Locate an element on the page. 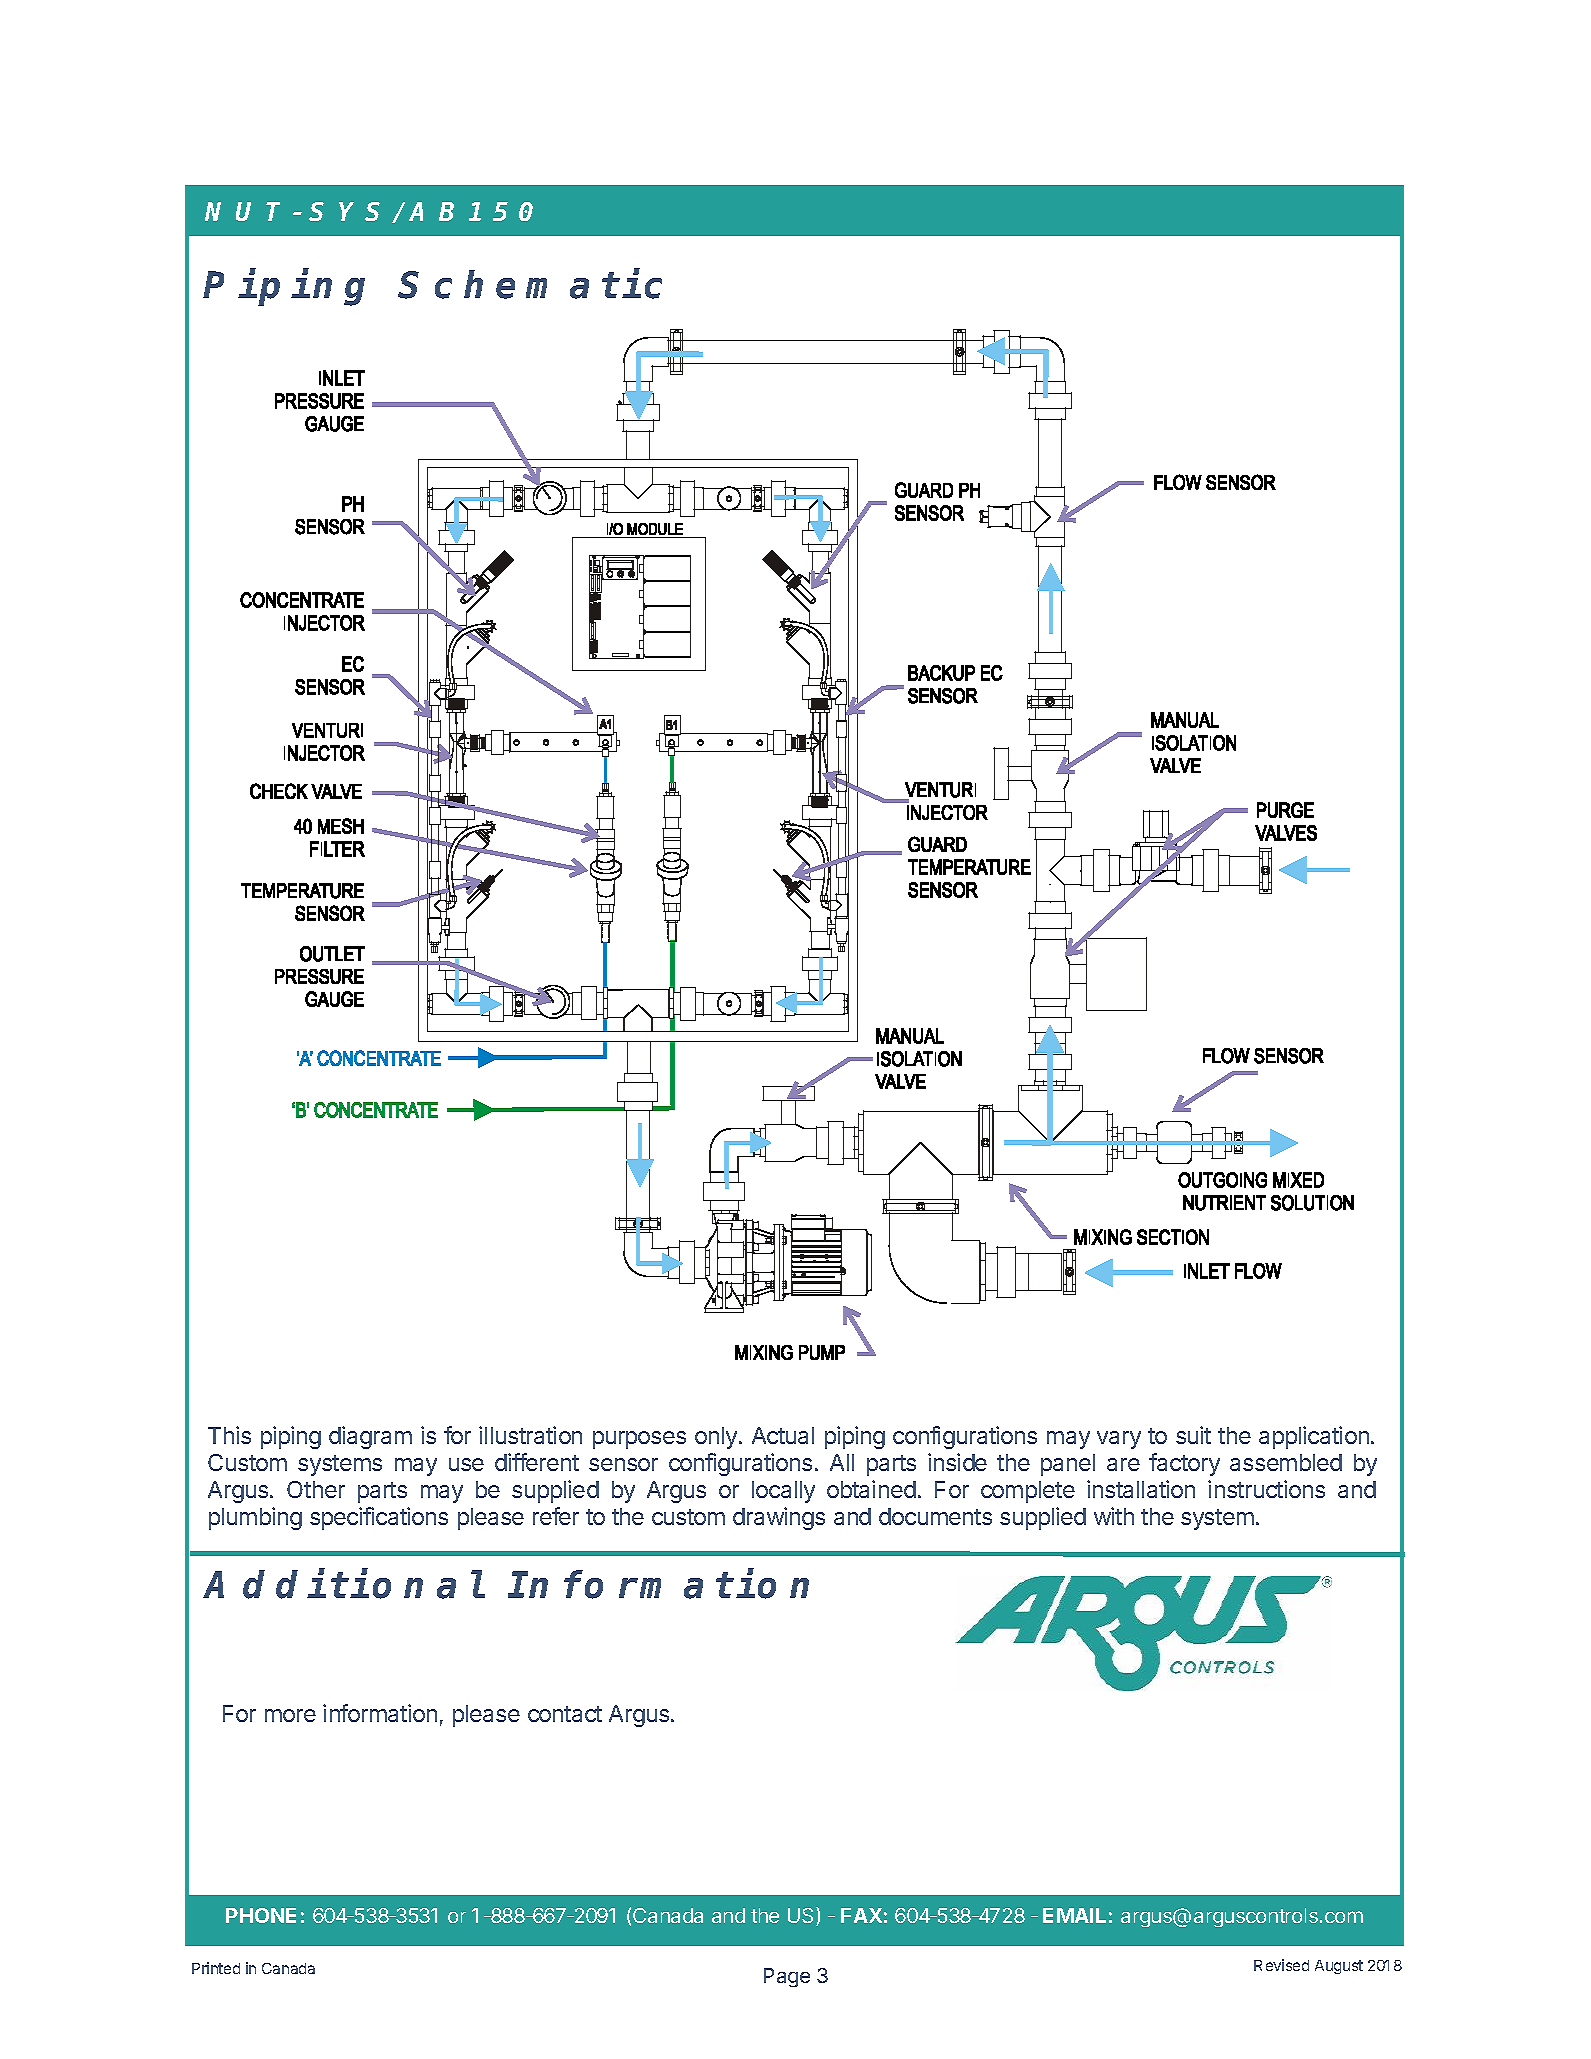 This document has height=2059, width=1591. diagram is located at coordinates (370, 1437).
